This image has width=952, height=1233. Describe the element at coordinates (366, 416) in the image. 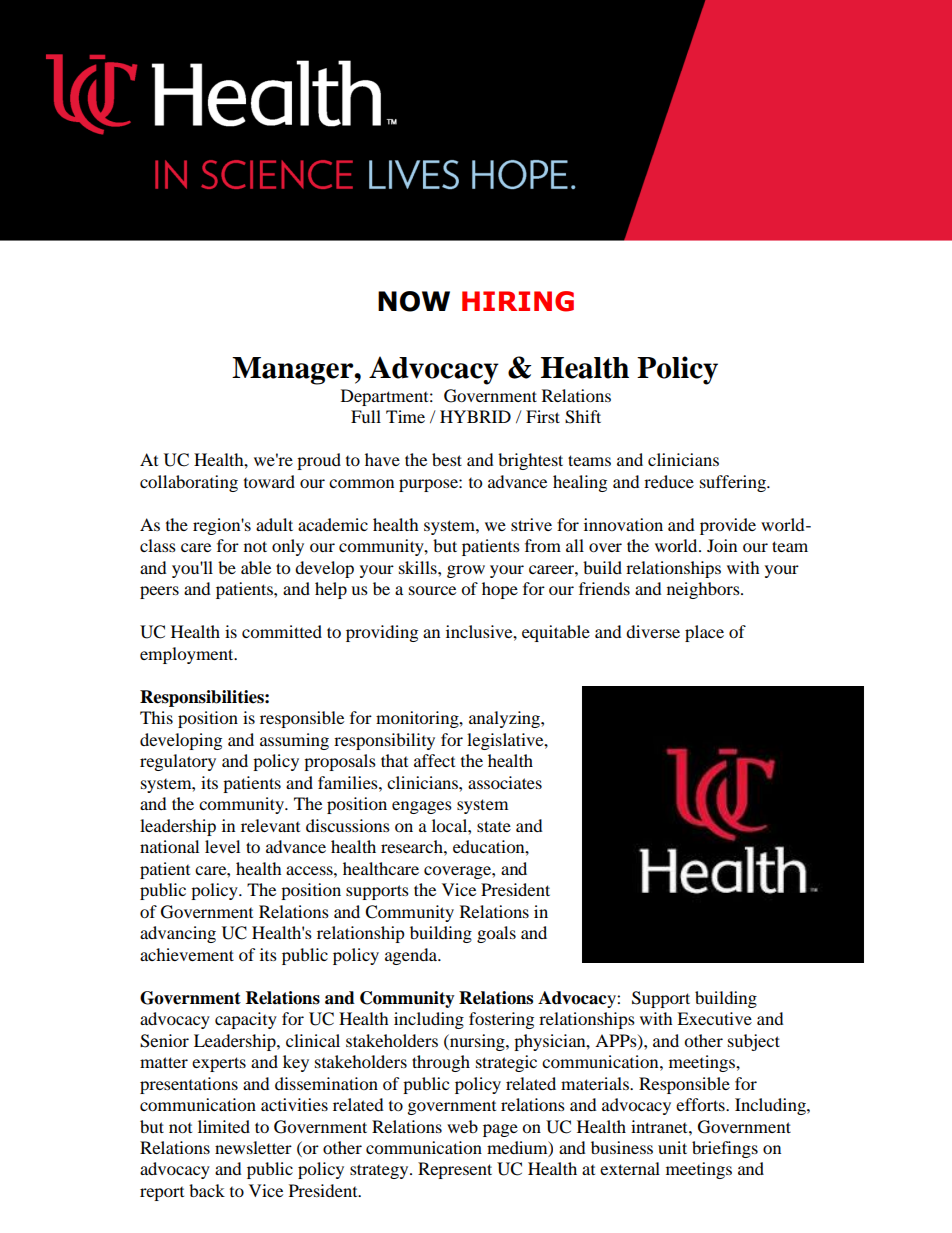

I see `Full` at that location.
